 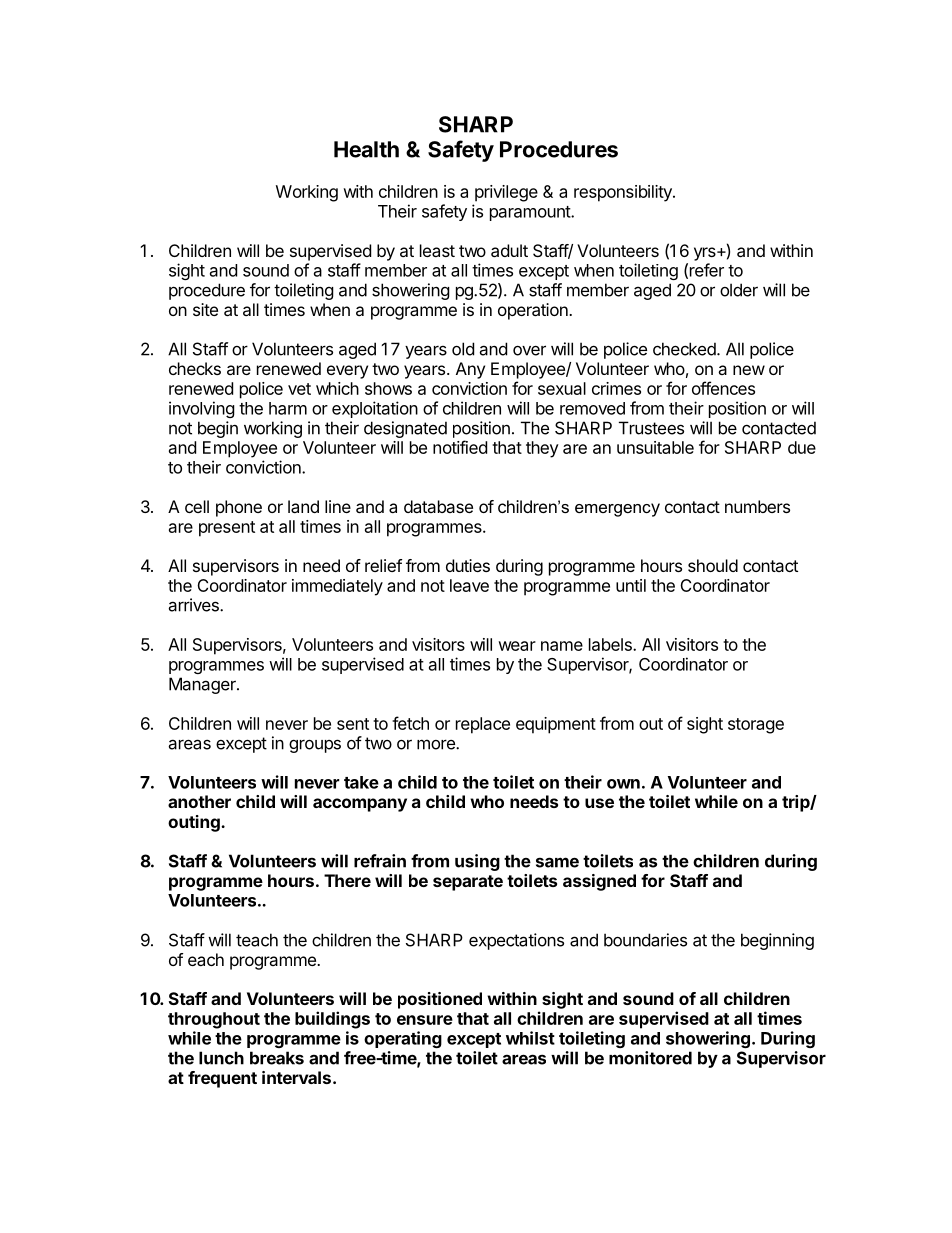 What do you see at coordinates (723, 388) in the image?
I see `offences` at bounding box center [723, 388].
